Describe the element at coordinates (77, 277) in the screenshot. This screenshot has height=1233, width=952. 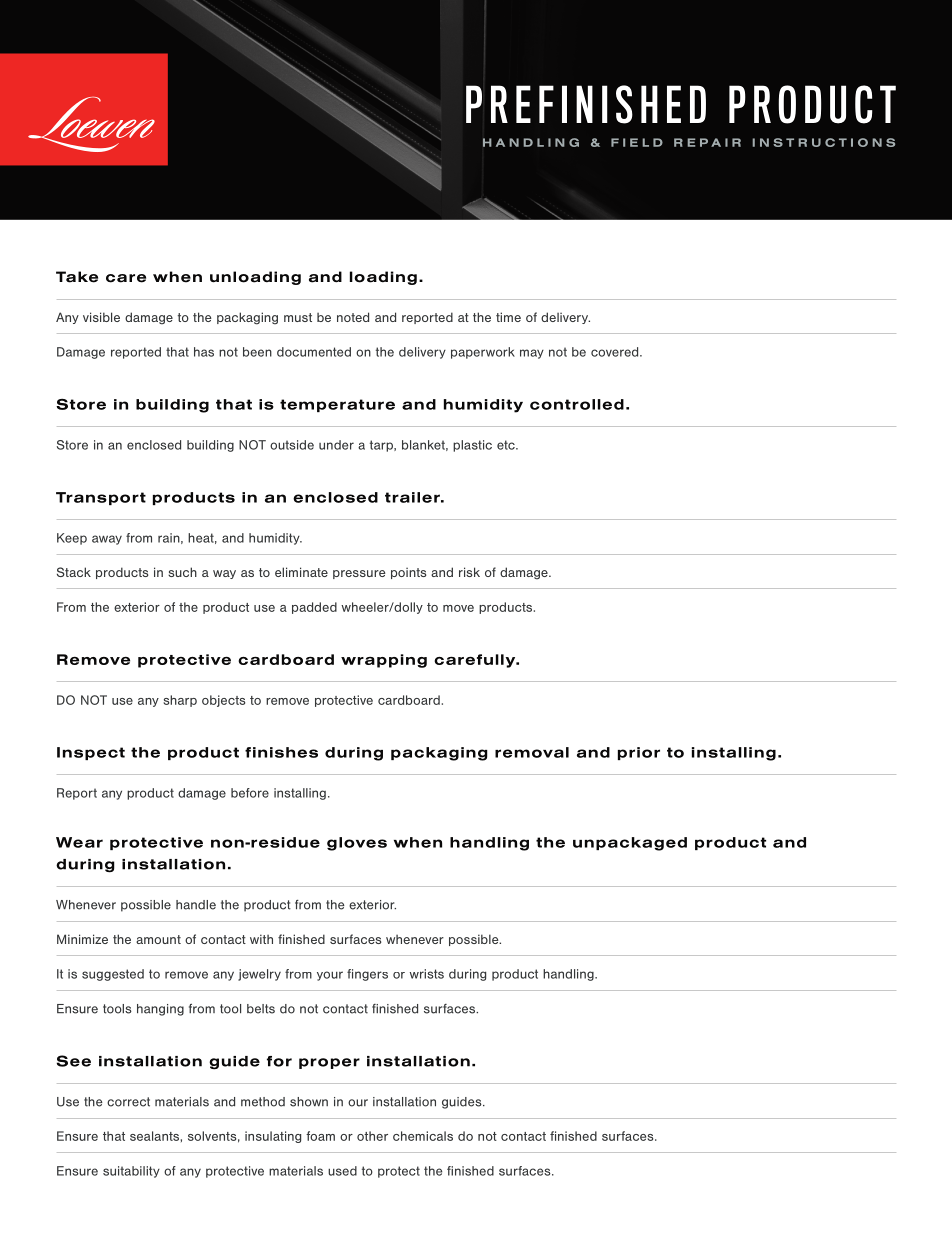
I see `Take` at that location.
